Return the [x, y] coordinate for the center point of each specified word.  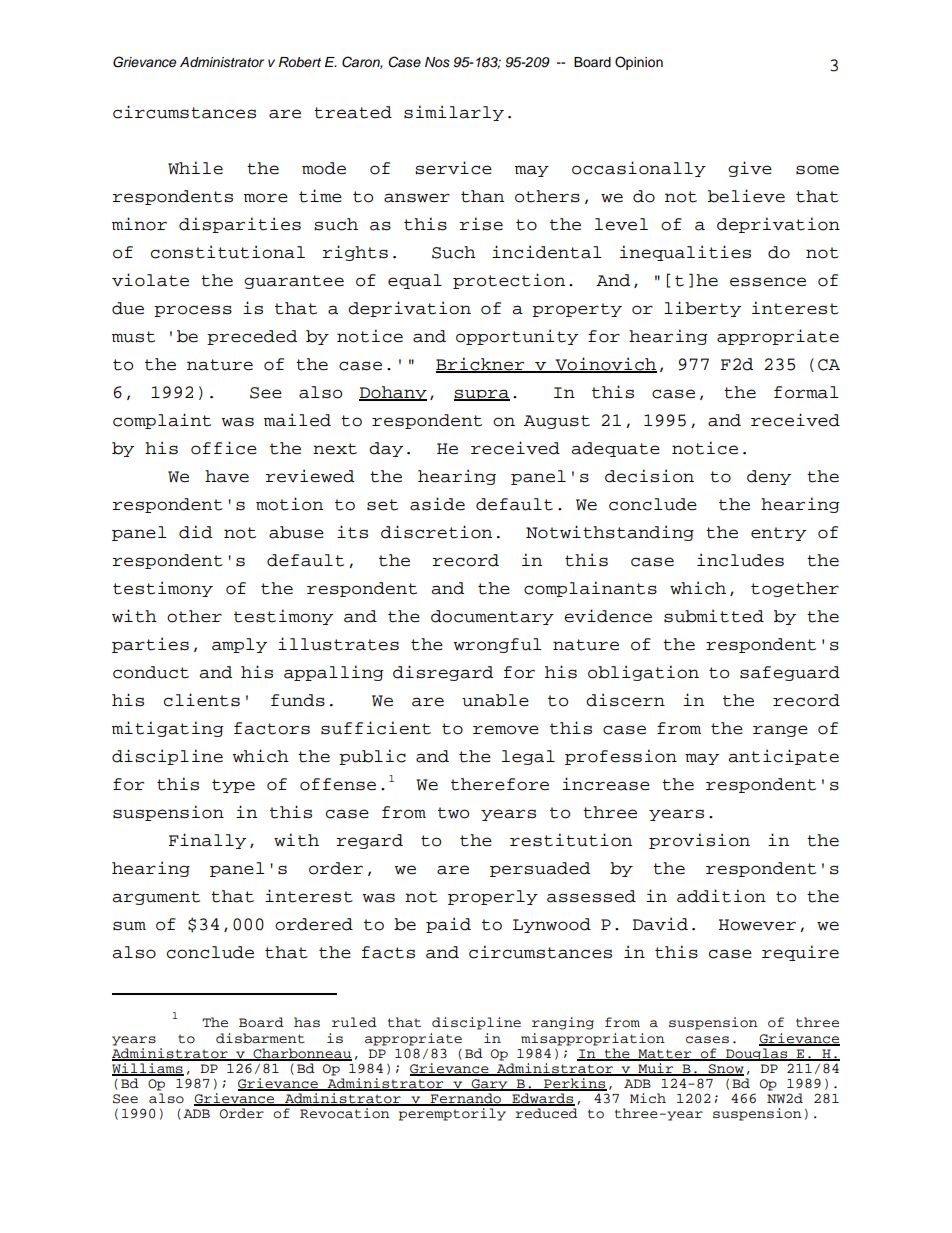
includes [740, 560]
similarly [454, 113]
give [750, 169]
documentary [492, 617]
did [195, 532]
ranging [563, 1023]
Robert [300, 62]
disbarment [260, 1038]
